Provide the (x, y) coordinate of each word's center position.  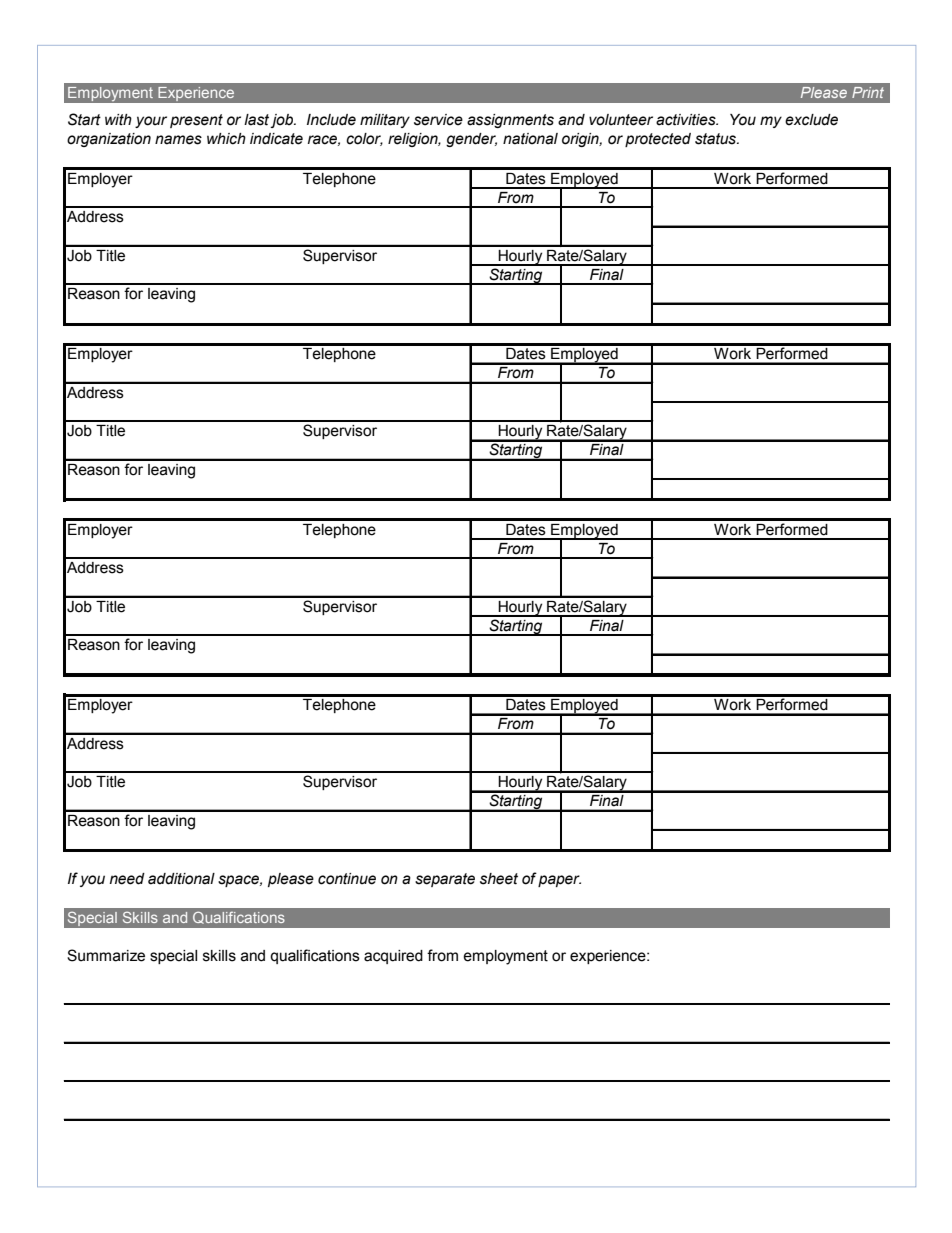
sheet (499, 879)
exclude (811, 120)
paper (559, 881)
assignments (510, 121)
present (196, 121)
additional (181, 879)
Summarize (106, 955)
